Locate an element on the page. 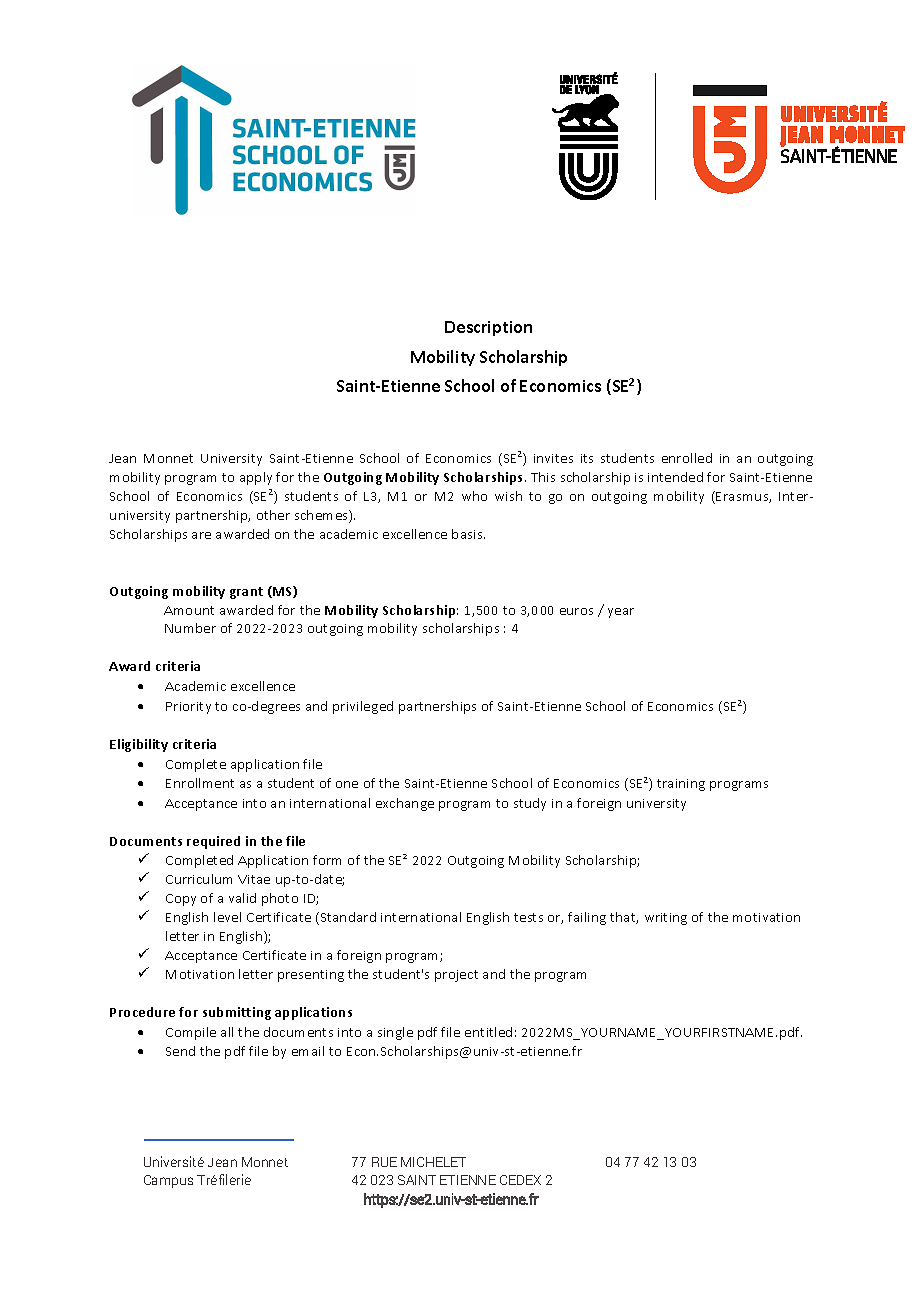  apply is located at coordinates (256, 478).
